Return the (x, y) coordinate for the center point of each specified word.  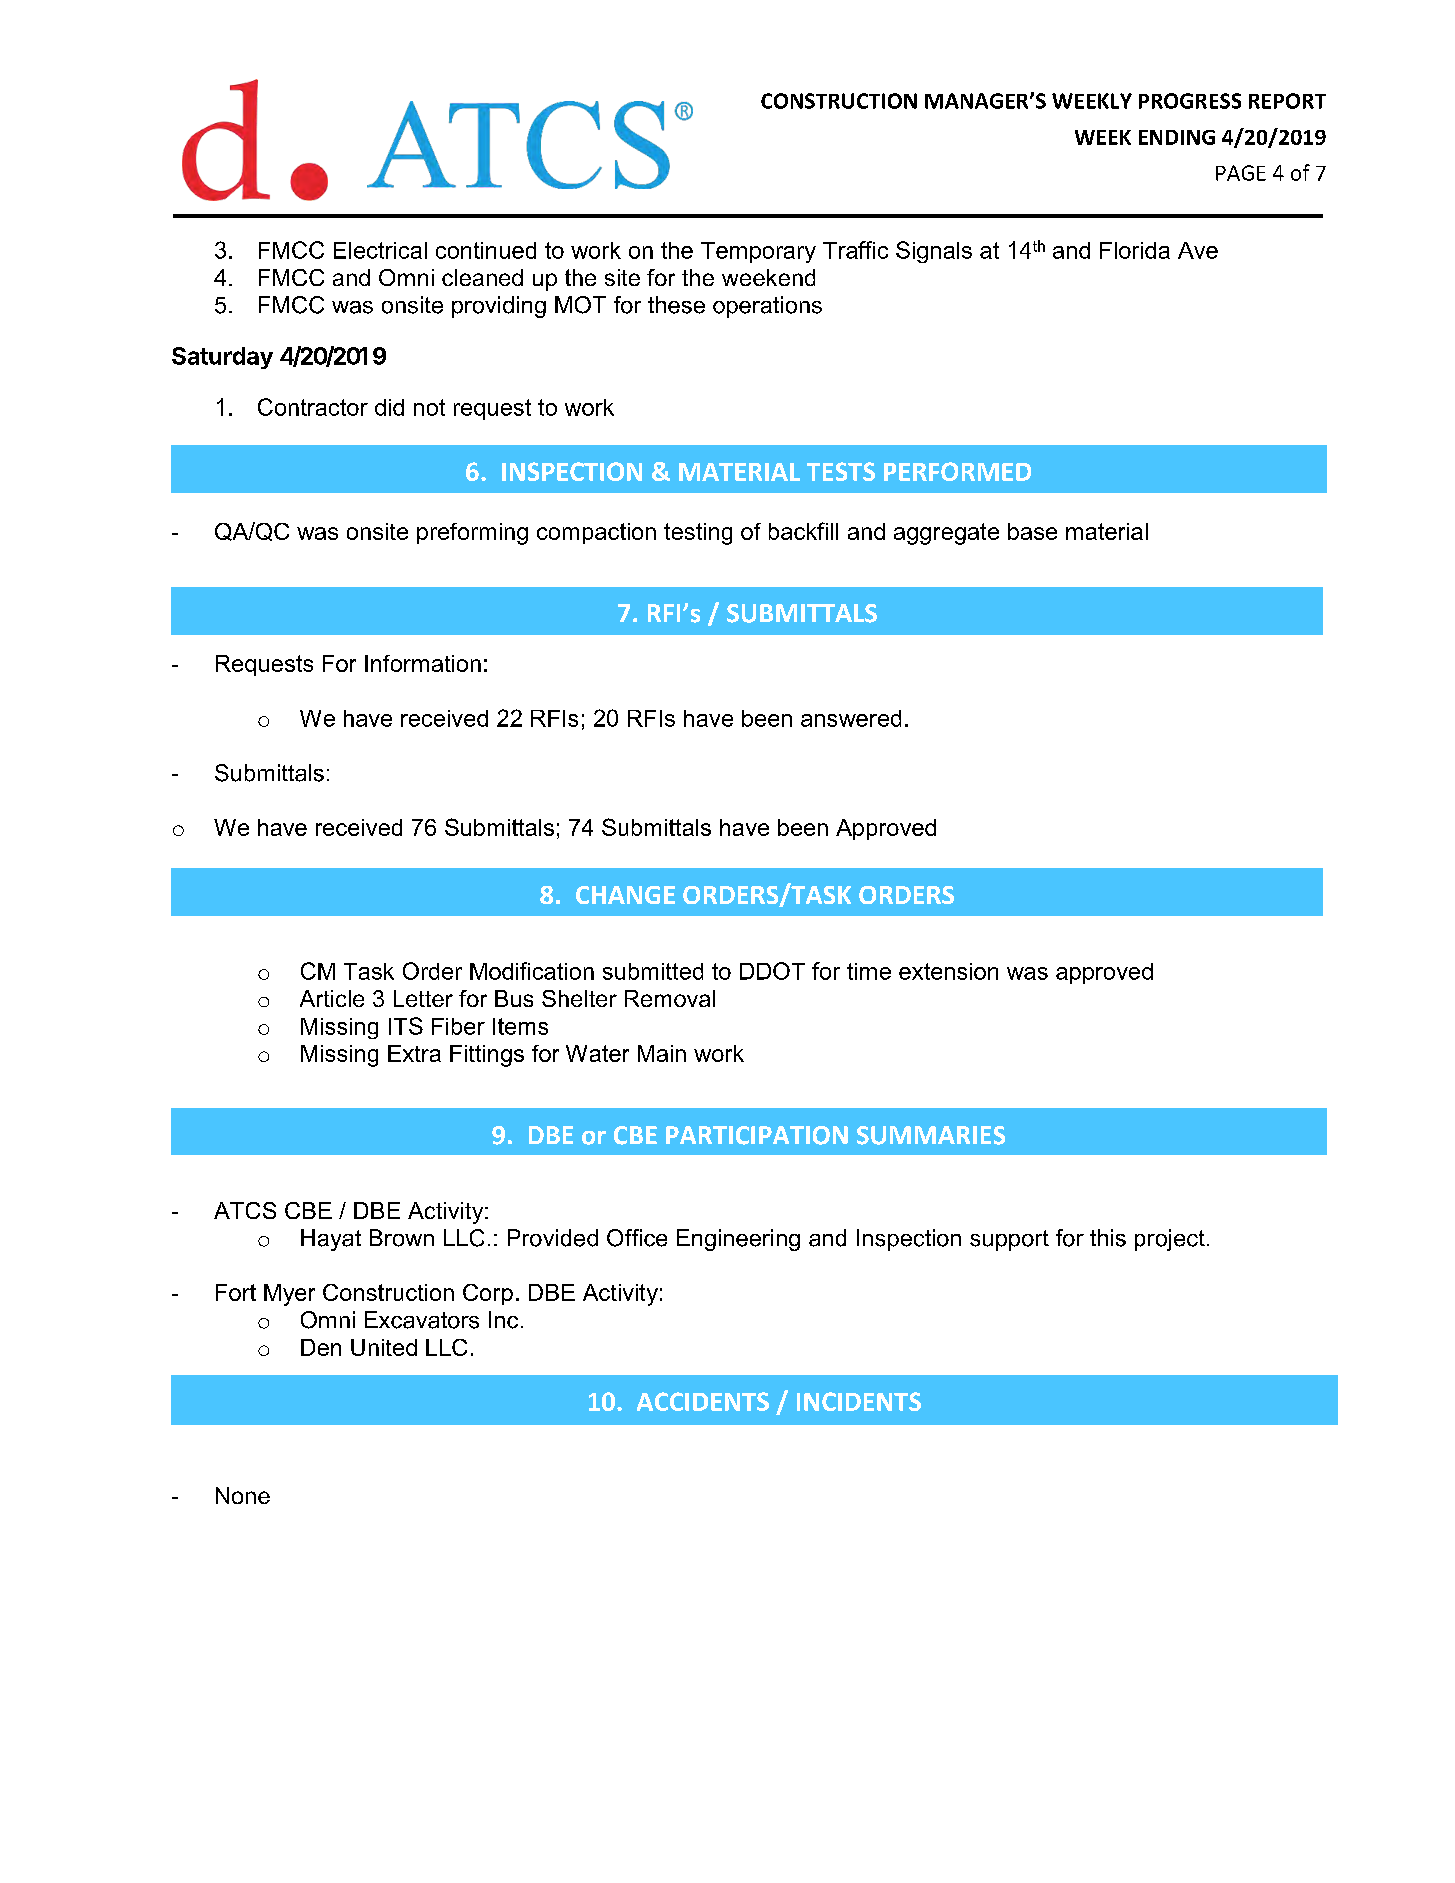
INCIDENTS (859, 1401)
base (1032, 531)
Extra (414, 1053)
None (243, 1495)
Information (423, 663)
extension (948, 971)
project (1170, 1240)
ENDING (1177, 137)
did (389, 407)
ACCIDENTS (703, 1401)
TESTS (841, 471)
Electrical (380, 250)
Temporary (758, 252)
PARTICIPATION (757, 1135)
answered (851, 718)
